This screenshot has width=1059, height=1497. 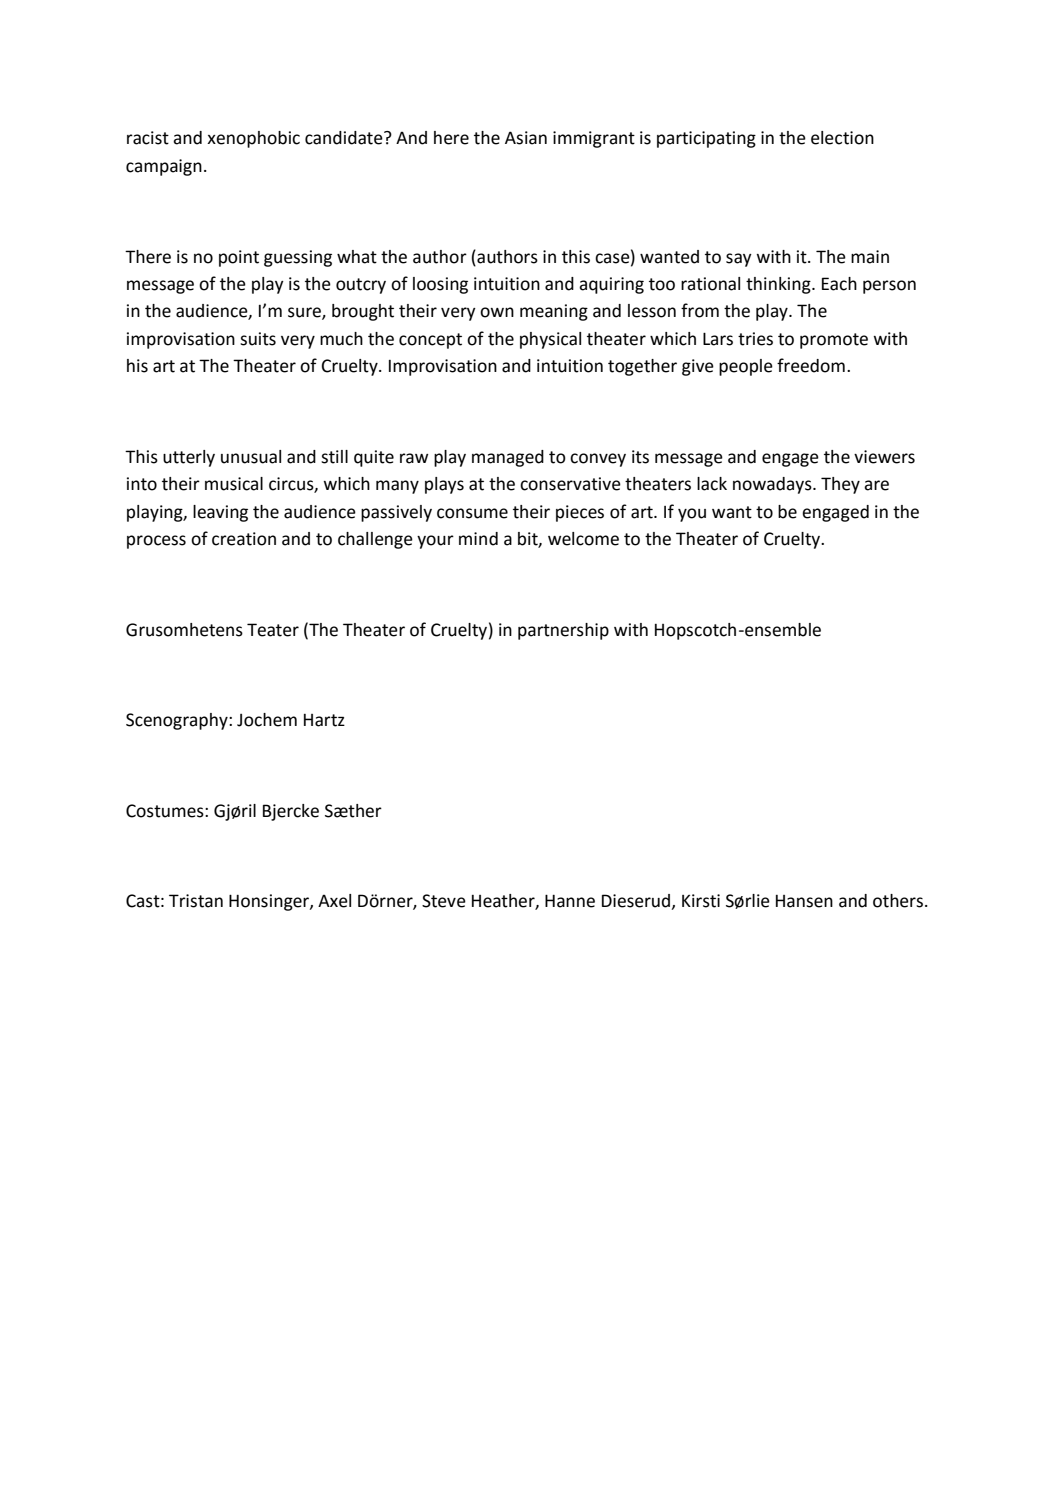 What do you see at coordinates (842, 138) in the screenshot?
I see `election` at bounding box center [842, 138].
